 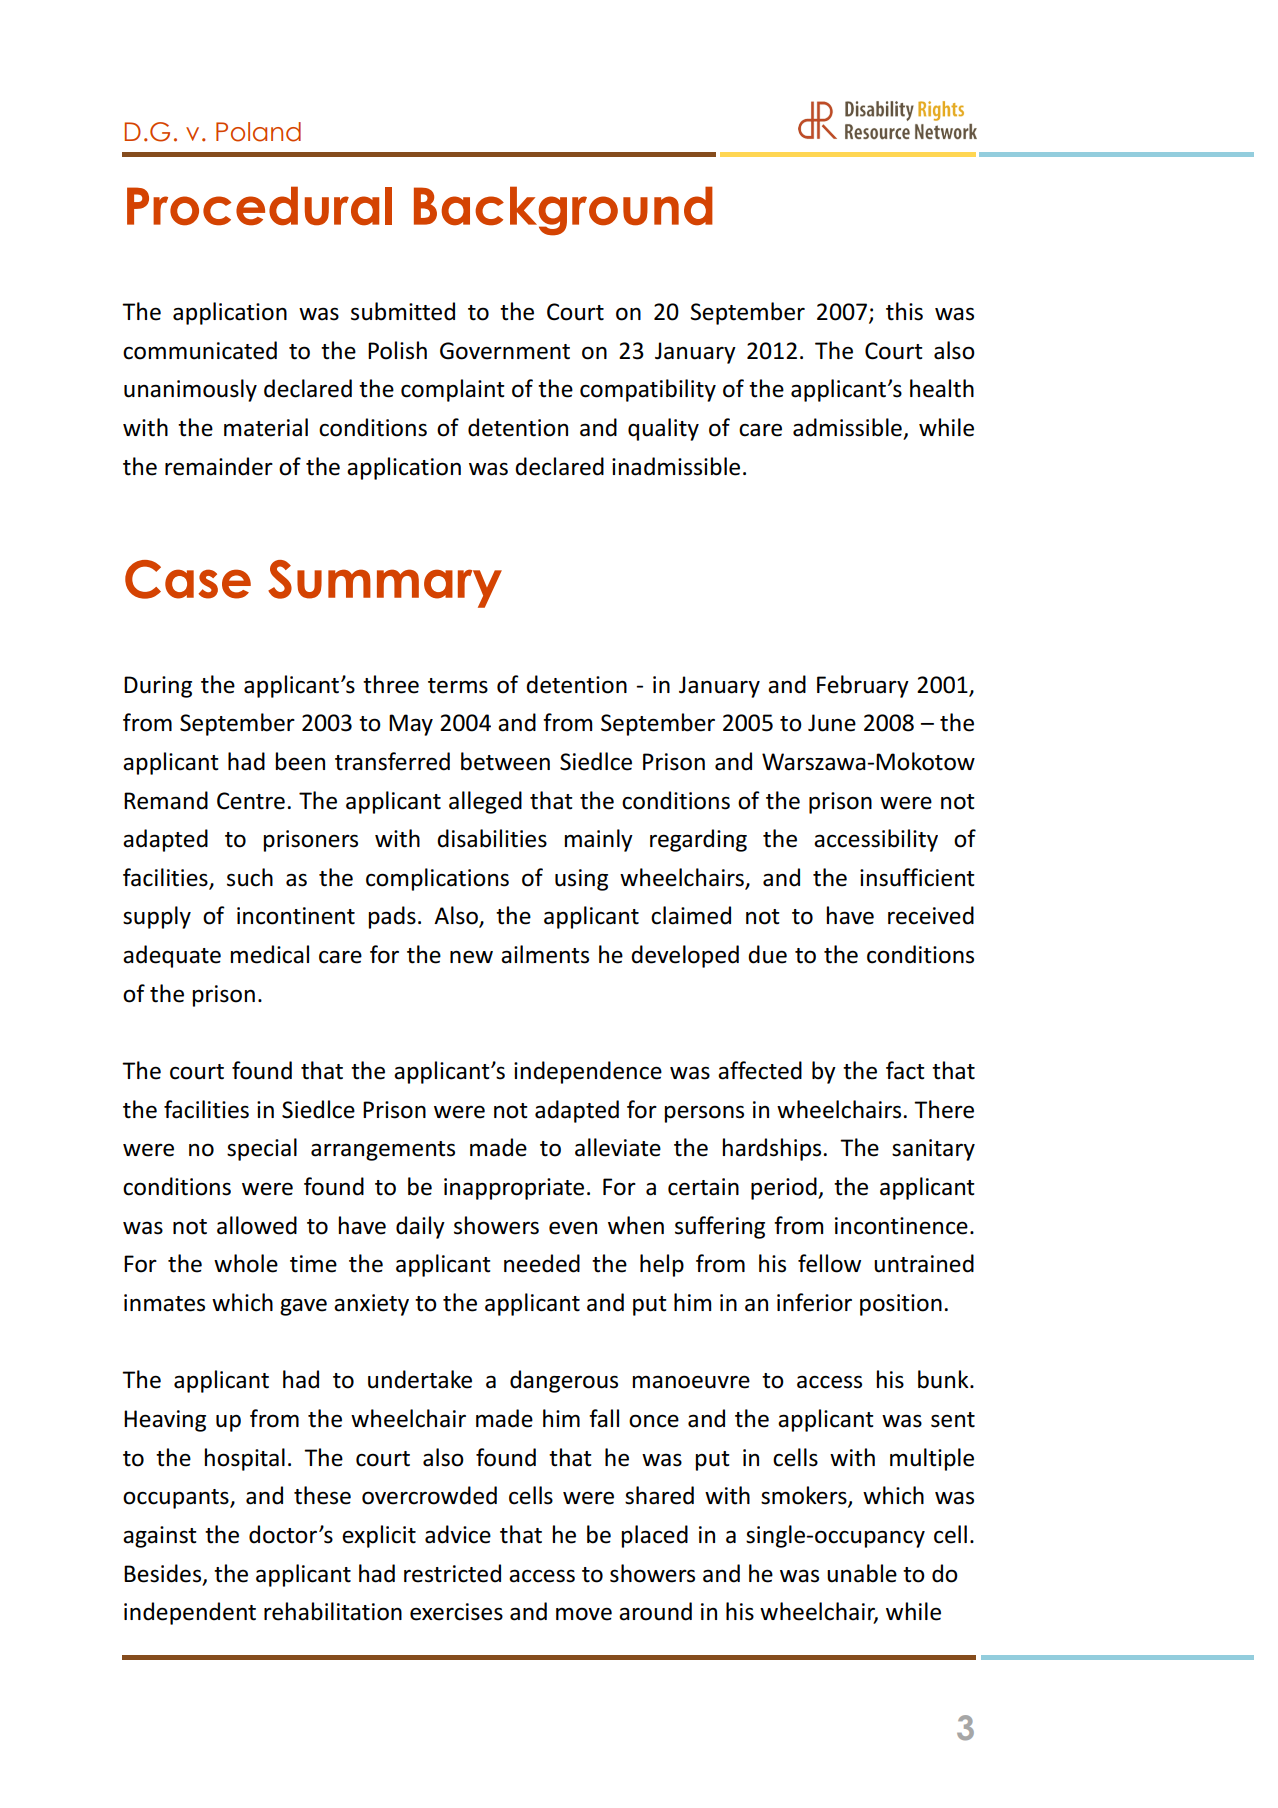 I want to click on move, so click(x=584, y=1614).
